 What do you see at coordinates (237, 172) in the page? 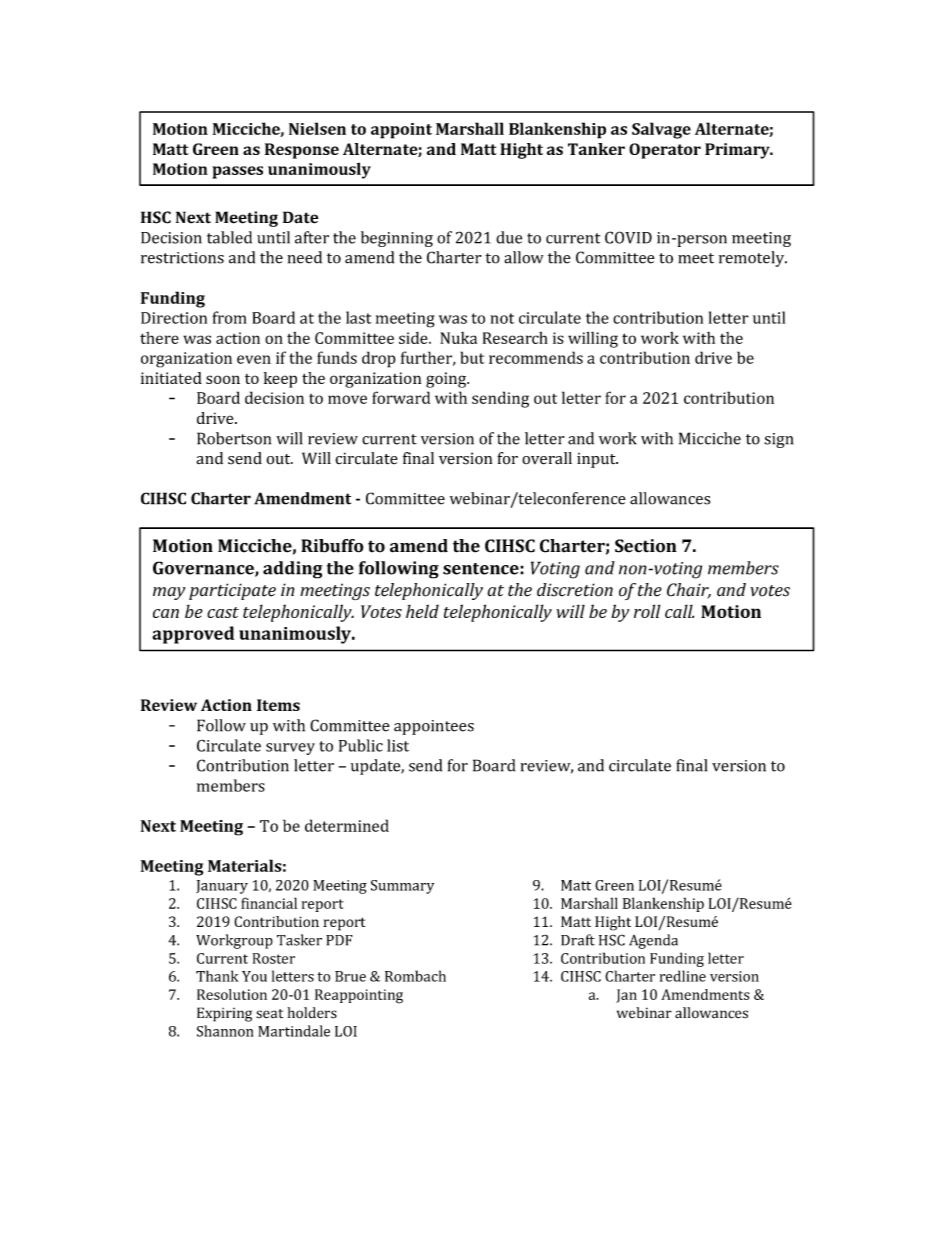
I see `passes` at bounding box center [237, 172].
